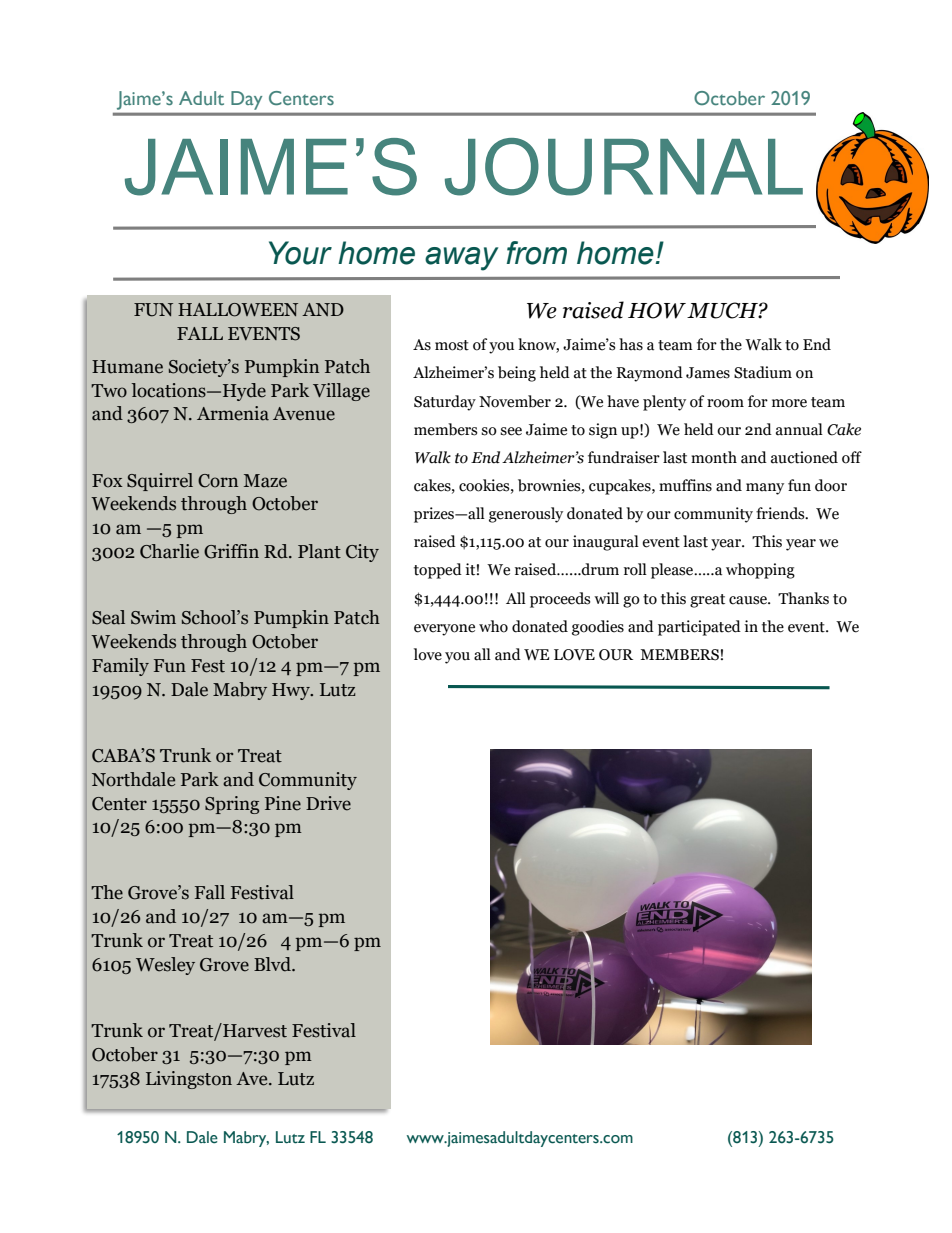 This screenshot has width=952, height=1233. Describe the element at coordinates (444, 630) in the screenshot. I see `everyone` at that location.
